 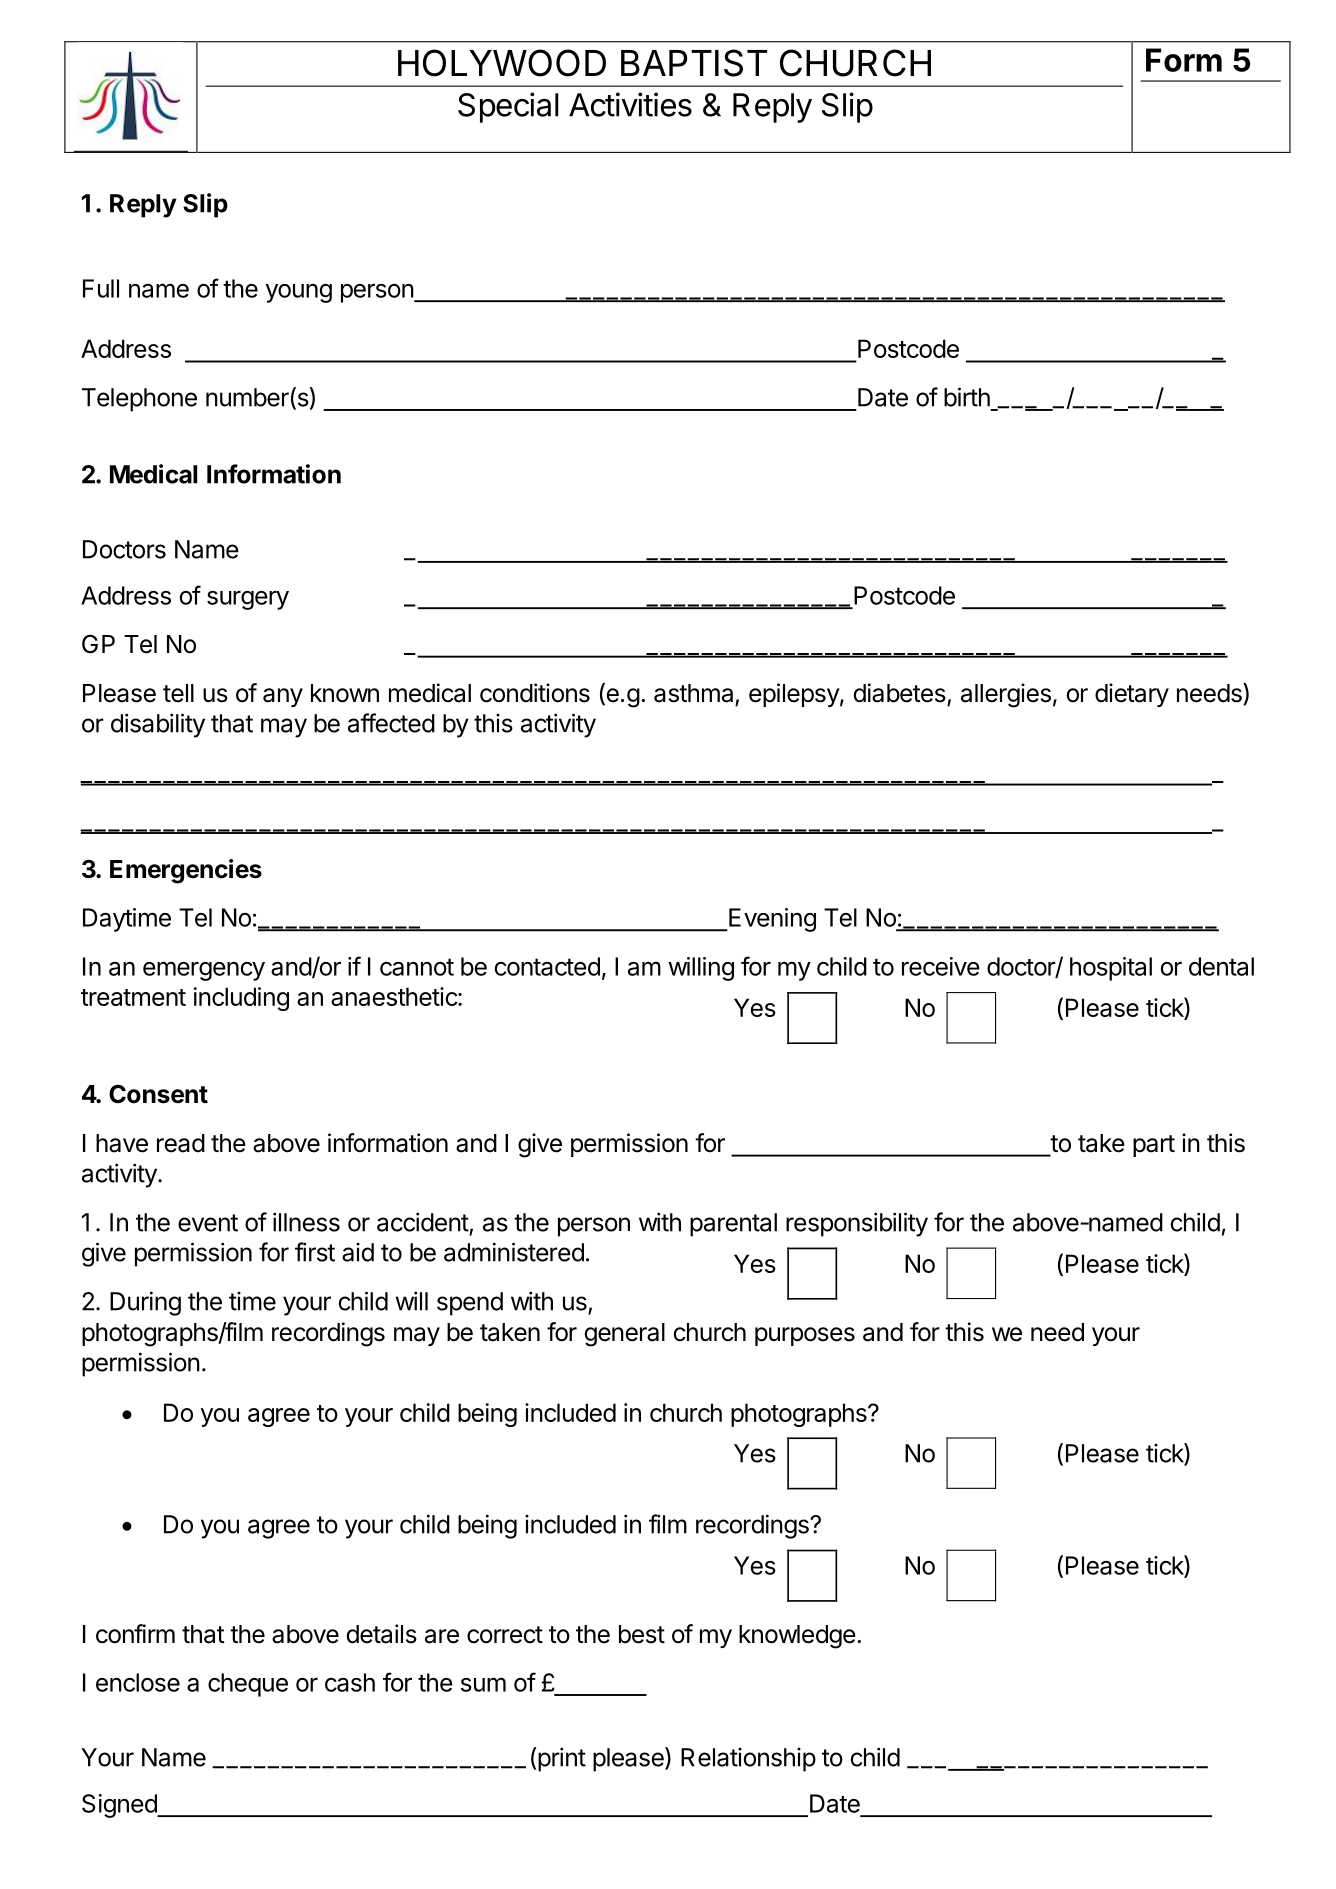 I want to click on general, so click(x=625, y=1335).
